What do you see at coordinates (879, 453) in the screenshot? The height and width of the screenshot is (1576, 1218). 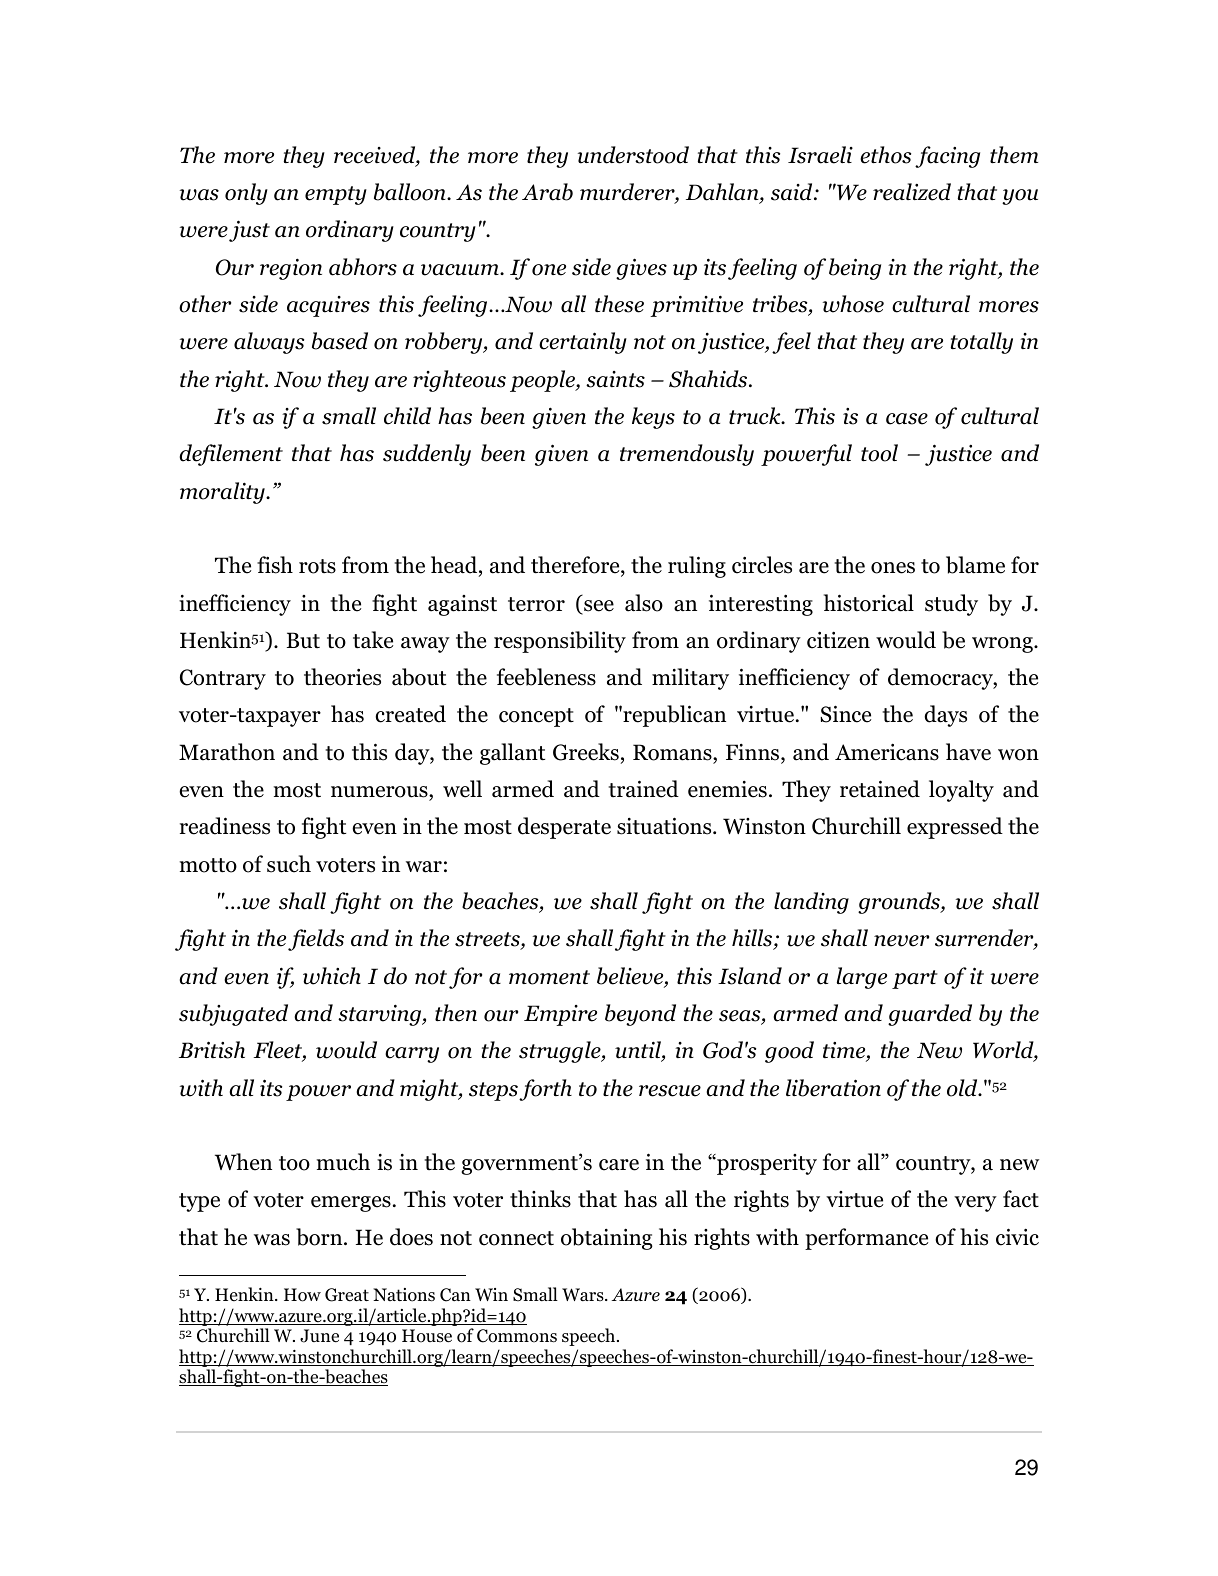 I see `tool` at bounding box center [879, 453].
